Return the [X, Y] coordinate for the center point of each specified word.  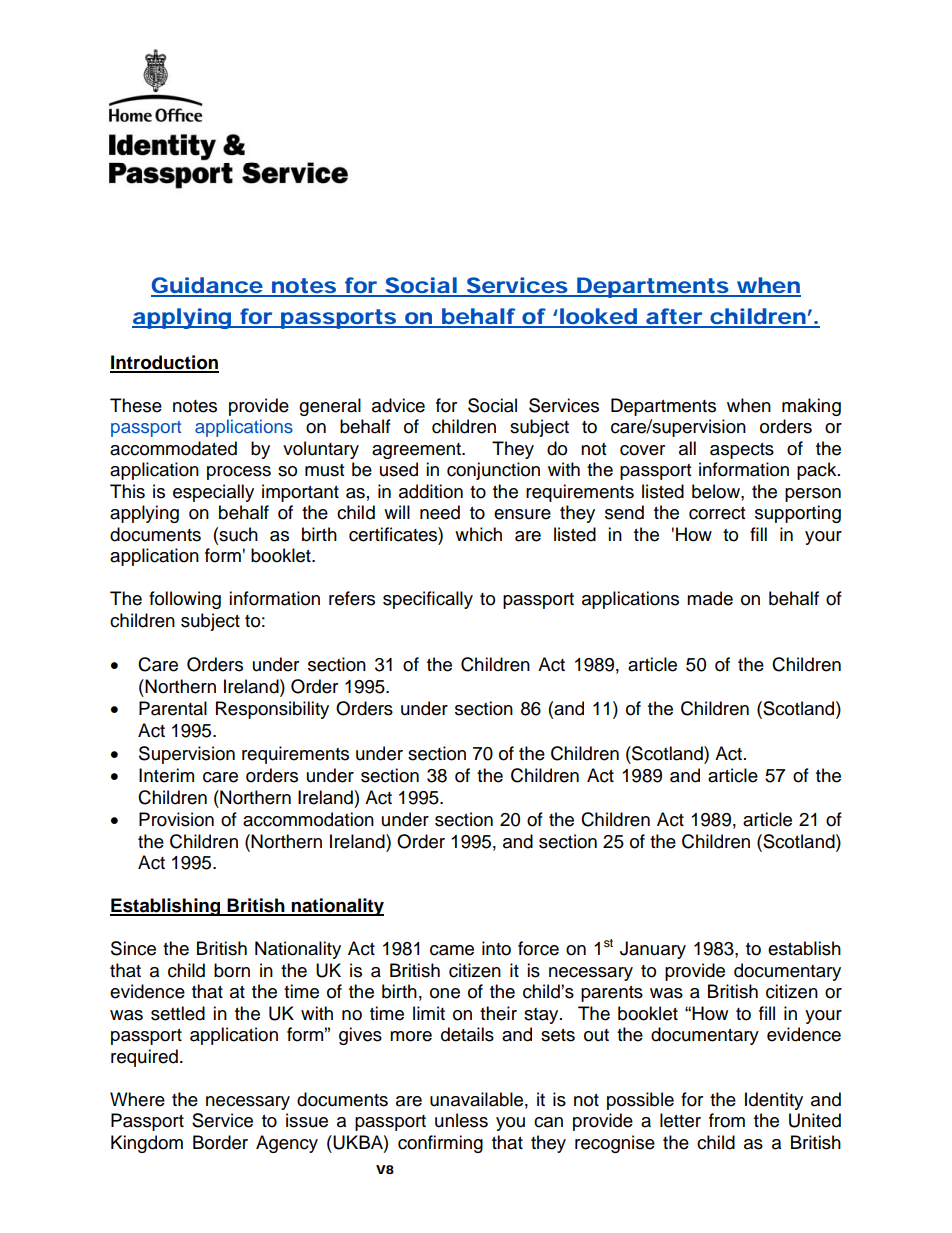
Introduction [164, 363]
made [710, 598]
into [496, 948]
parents [612, 994]
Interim [166, 775]
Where [137, 1099]
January [653, 950]
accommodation [308, 819]
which [478, 534]
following [185, 600]
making [811, 407]
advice [398, 405]
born [232, 970]
